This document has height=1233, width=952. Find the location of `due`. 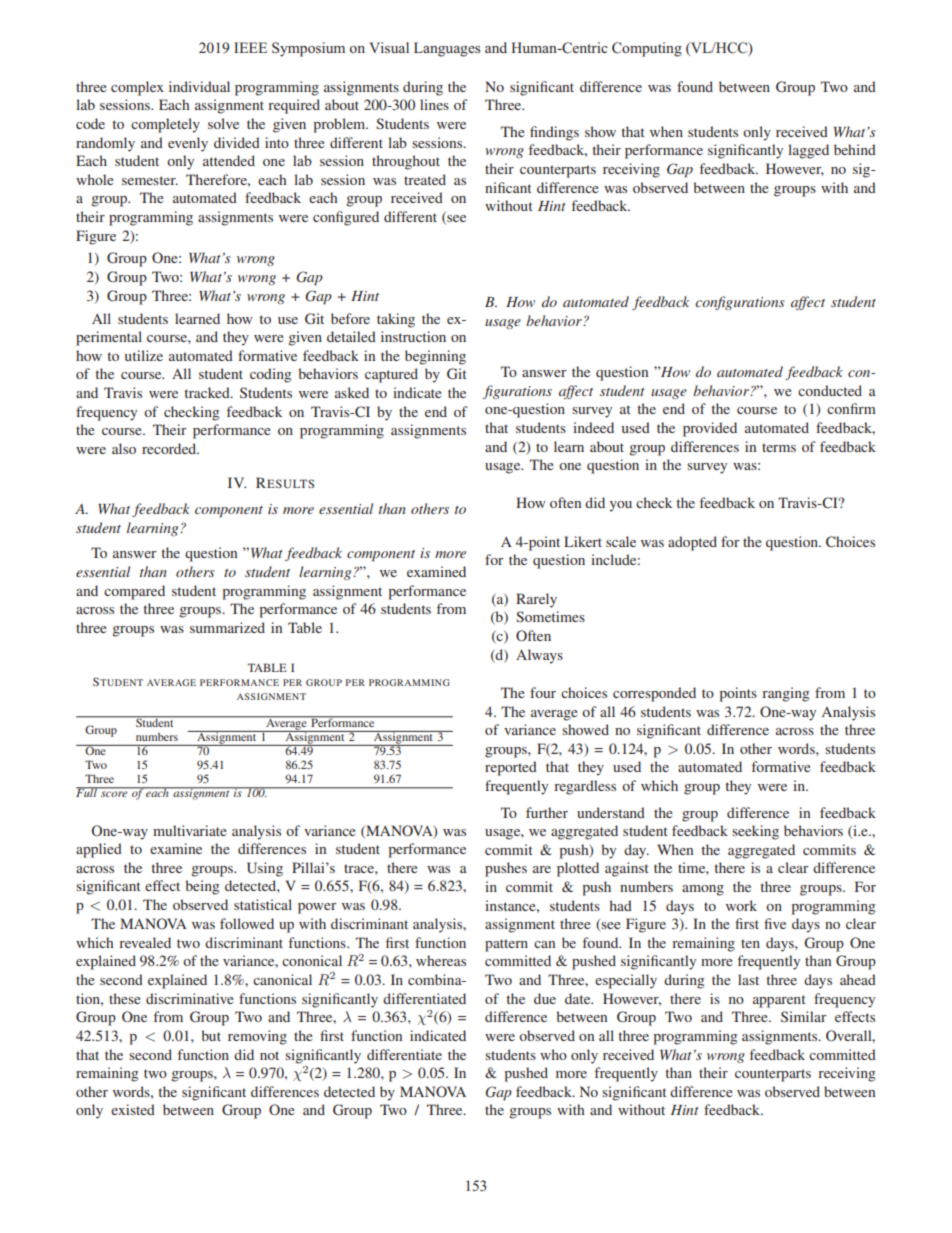

due is located at coordinates (545, 998).
